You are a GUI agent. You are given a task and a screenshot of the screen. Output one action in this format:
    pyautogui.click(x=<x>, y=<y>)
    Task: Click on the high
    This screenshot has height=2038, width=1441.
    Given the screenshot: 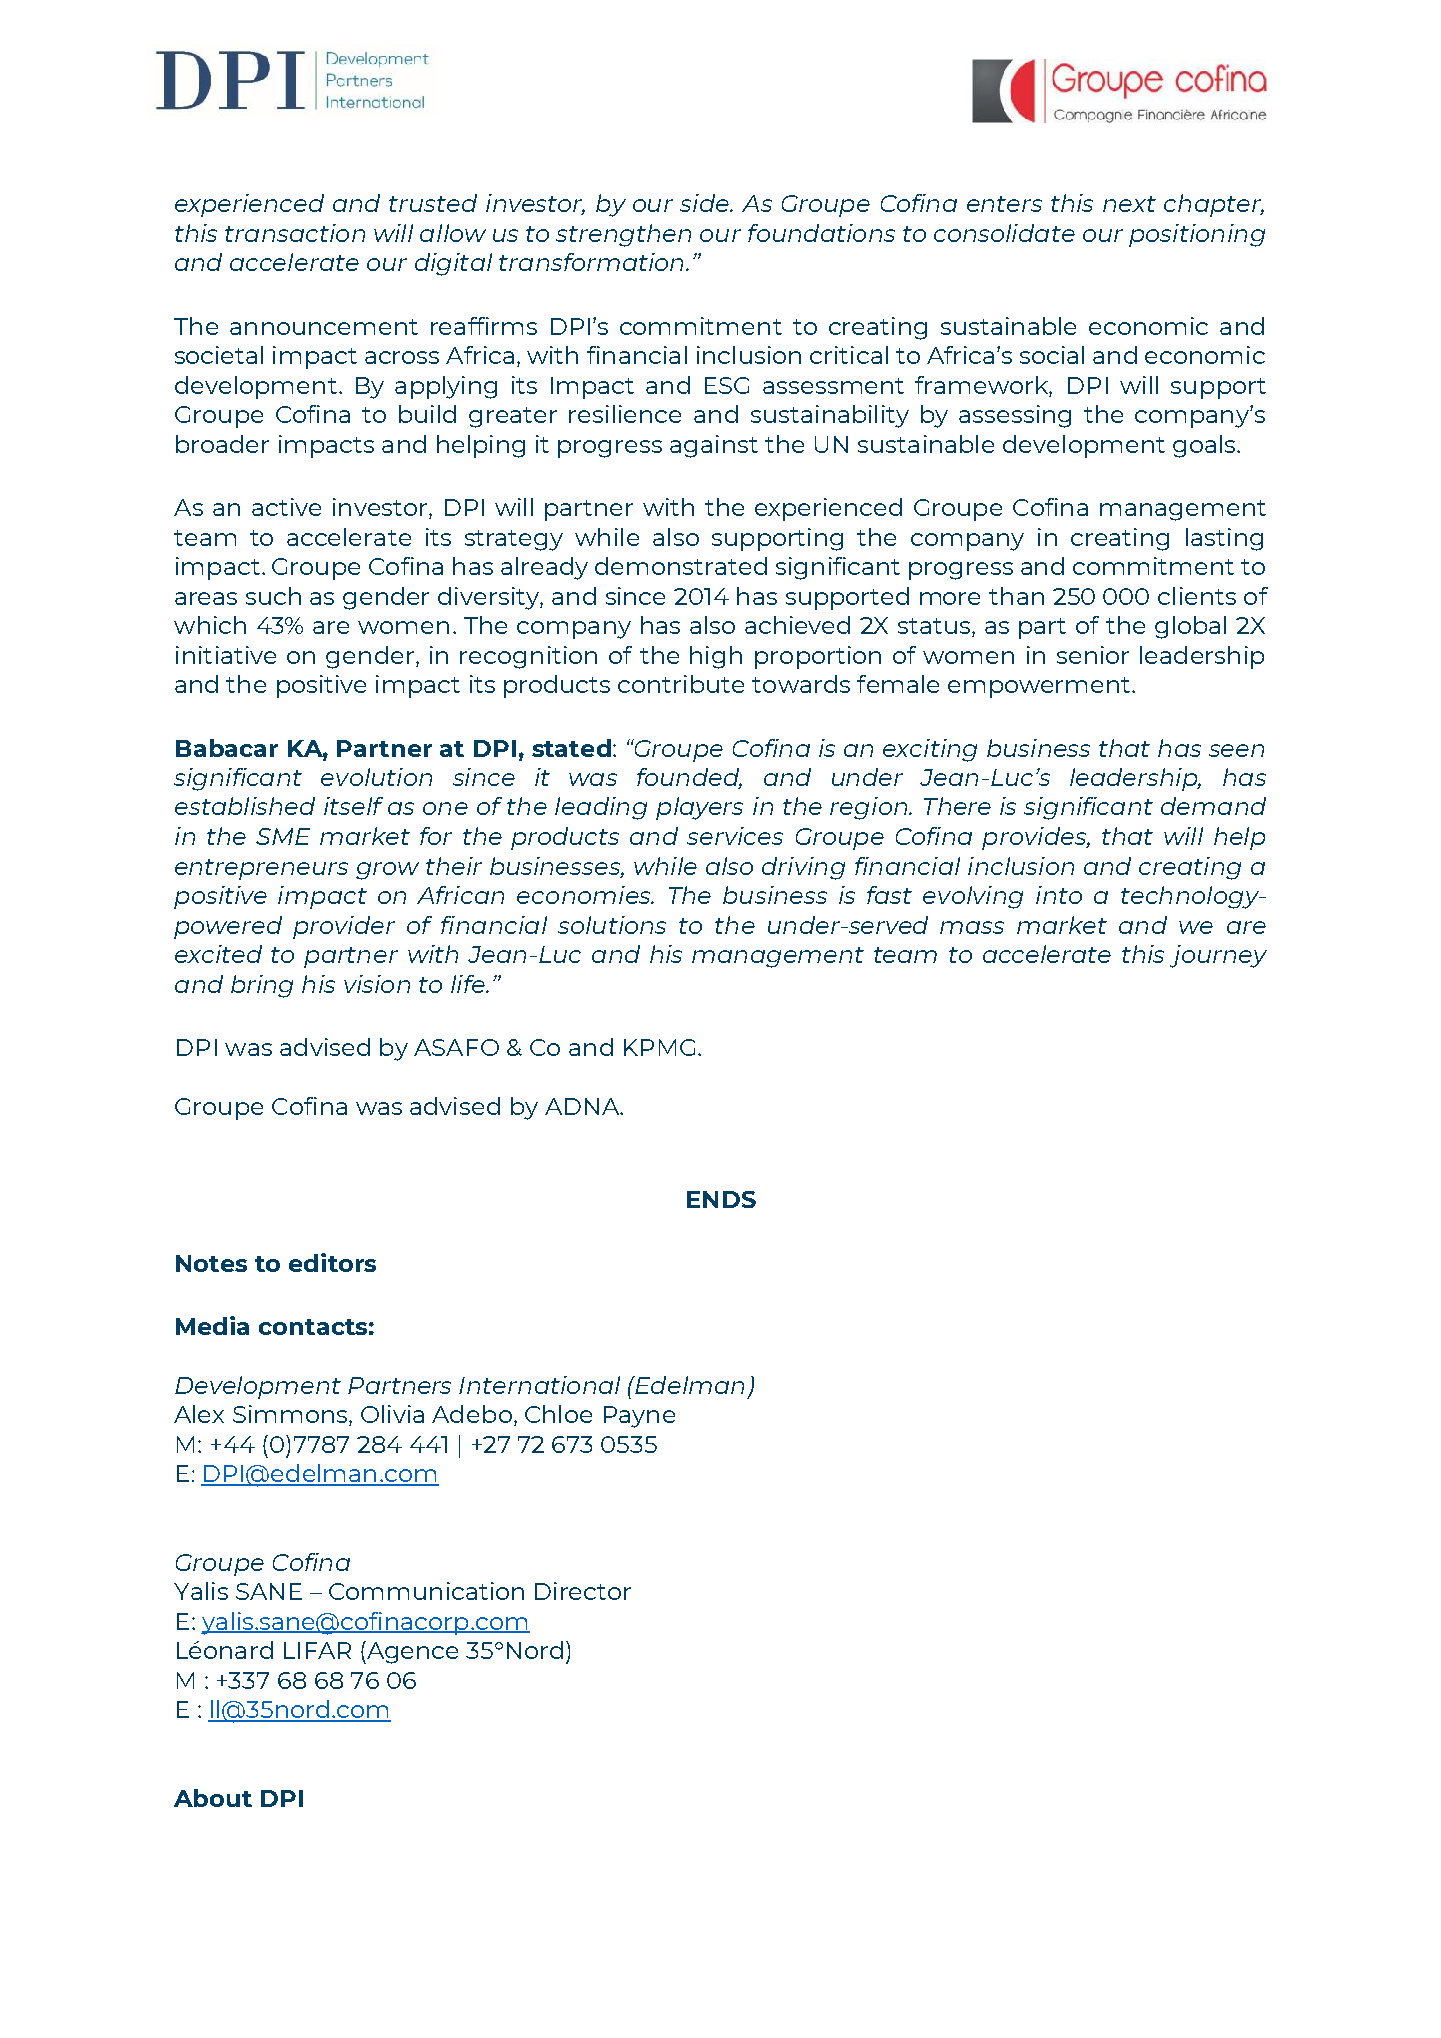 What is the action you would take?
    pyautogui.click(x=716, y=657)
